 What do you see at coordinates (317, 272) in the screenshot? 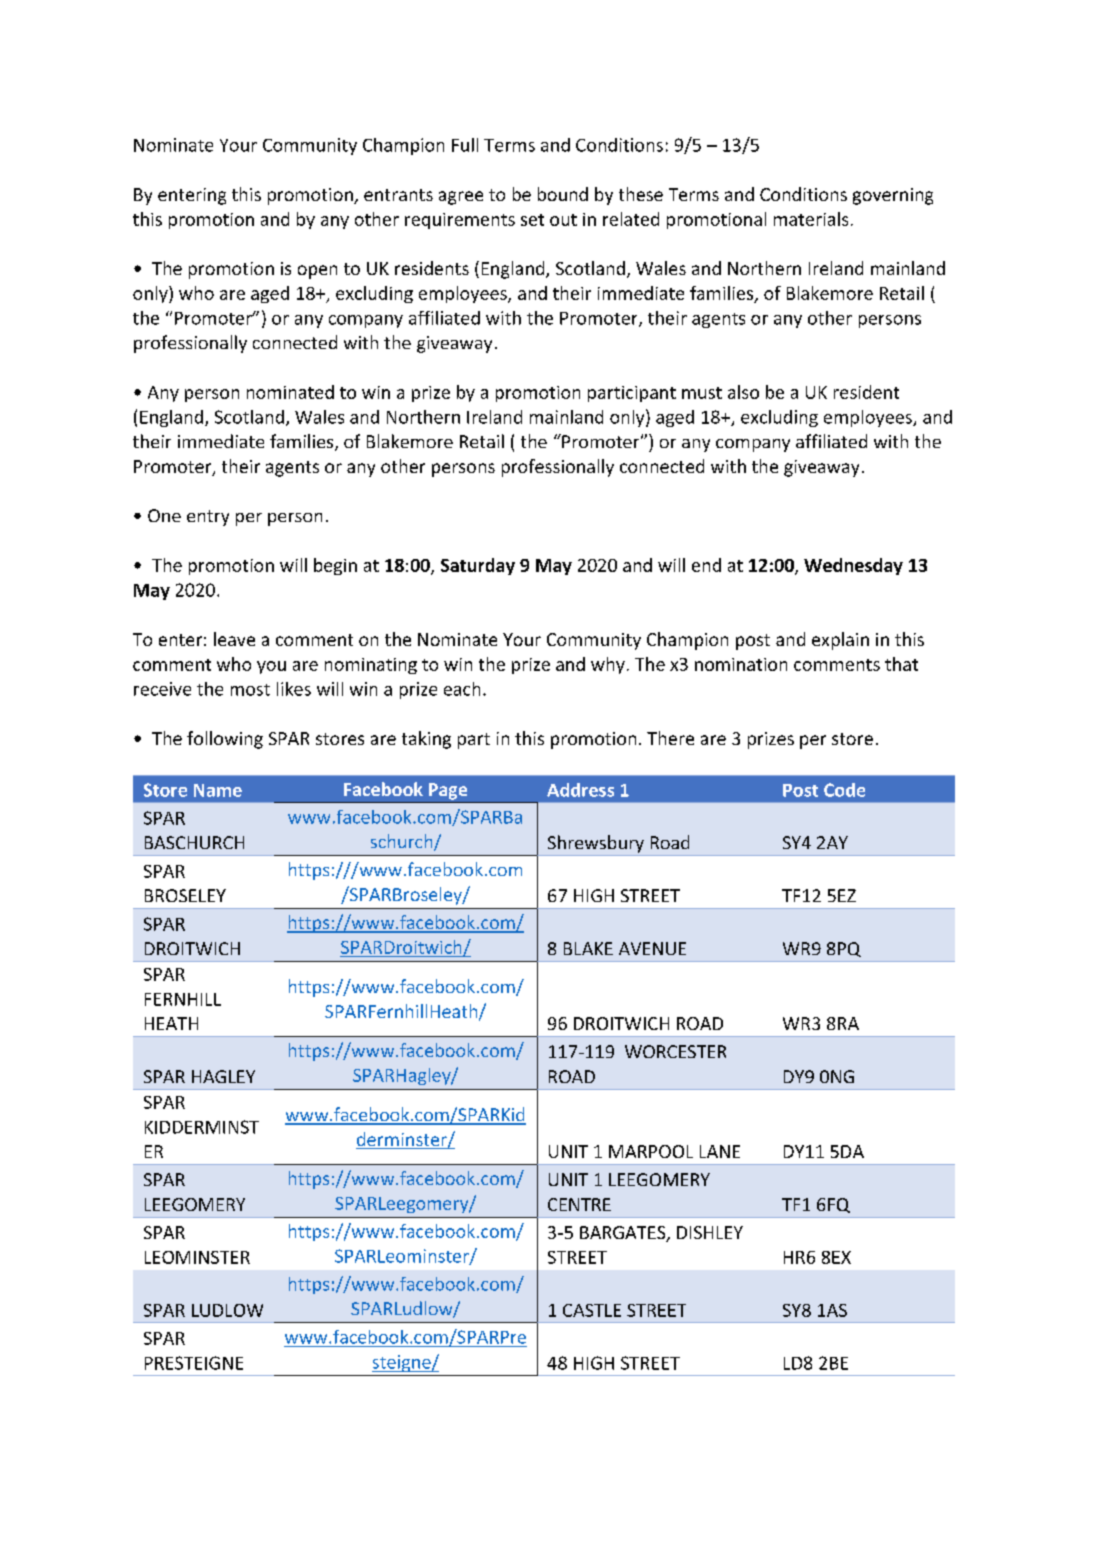
I see `open` at bounding box center [317, 272].
